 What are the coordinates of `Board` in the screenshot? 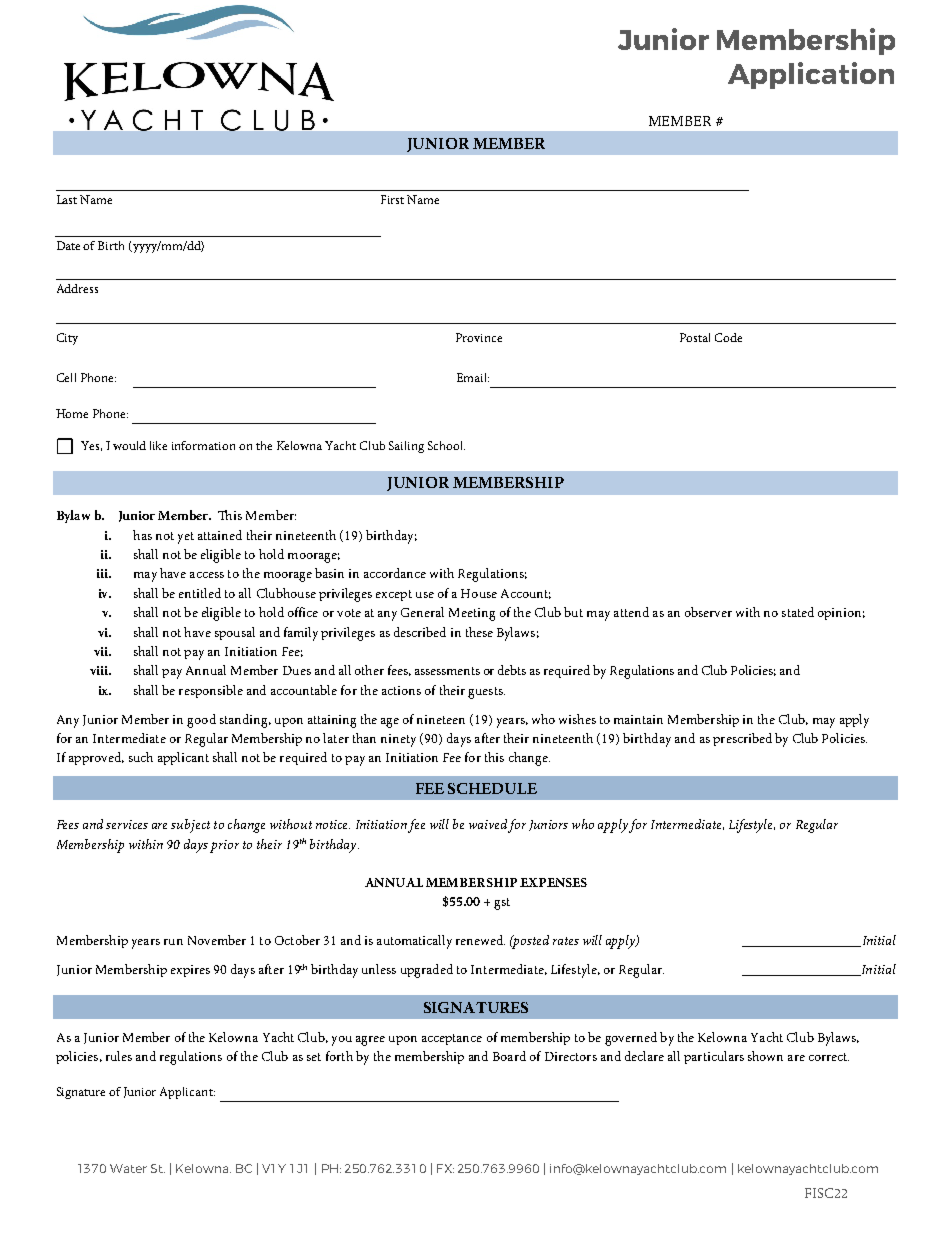 It's located at (509, 1056).
